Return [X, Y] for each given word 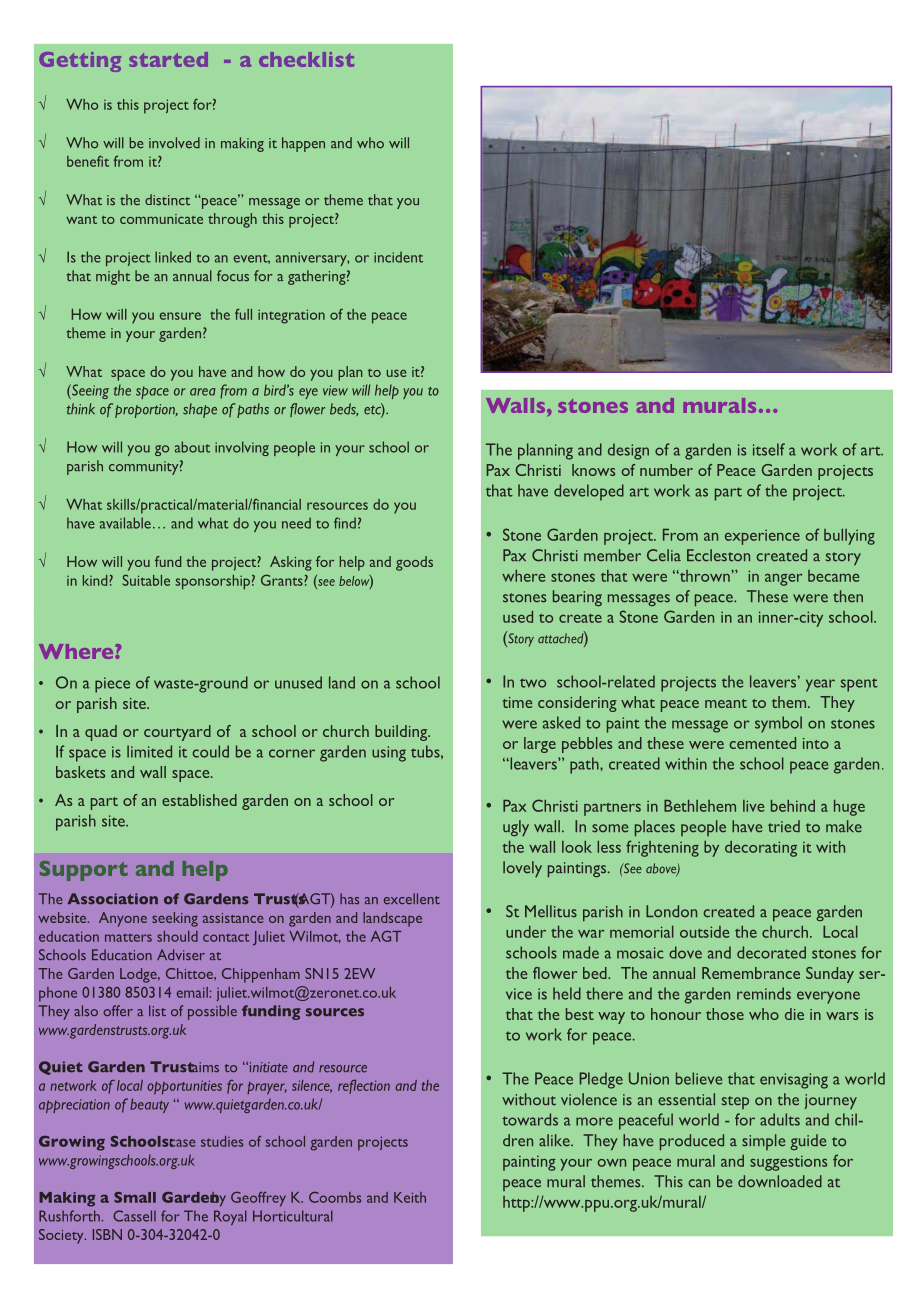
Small [135, 1197]
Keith [410, 1197]
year [820, 685]
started [168, 59]
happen [303, 144]
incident [398, 257]
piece [112, 685]
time [517, 702]
